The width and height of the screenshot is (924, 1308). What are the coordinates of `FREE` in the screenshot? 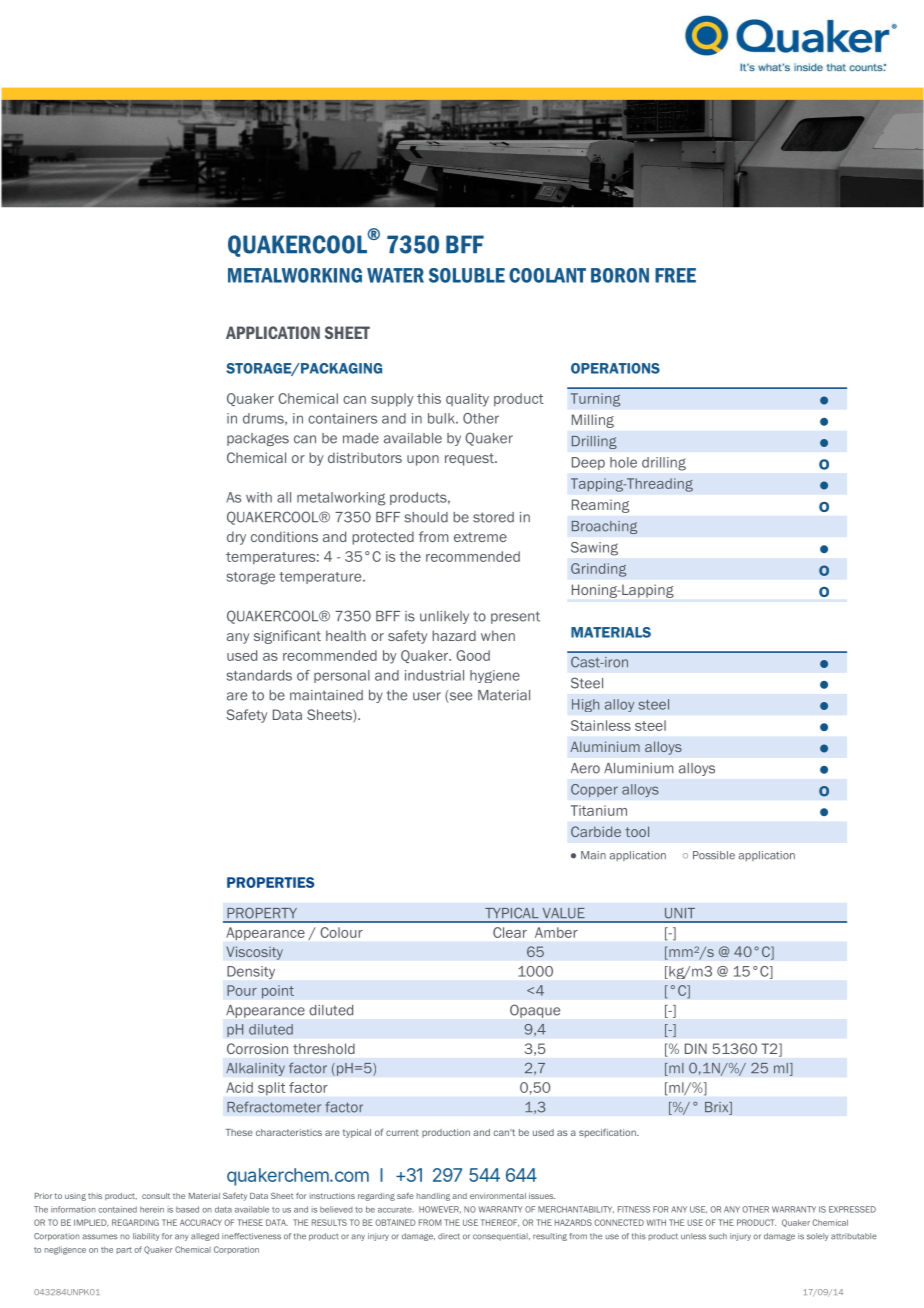 It's located at (675, 275).
